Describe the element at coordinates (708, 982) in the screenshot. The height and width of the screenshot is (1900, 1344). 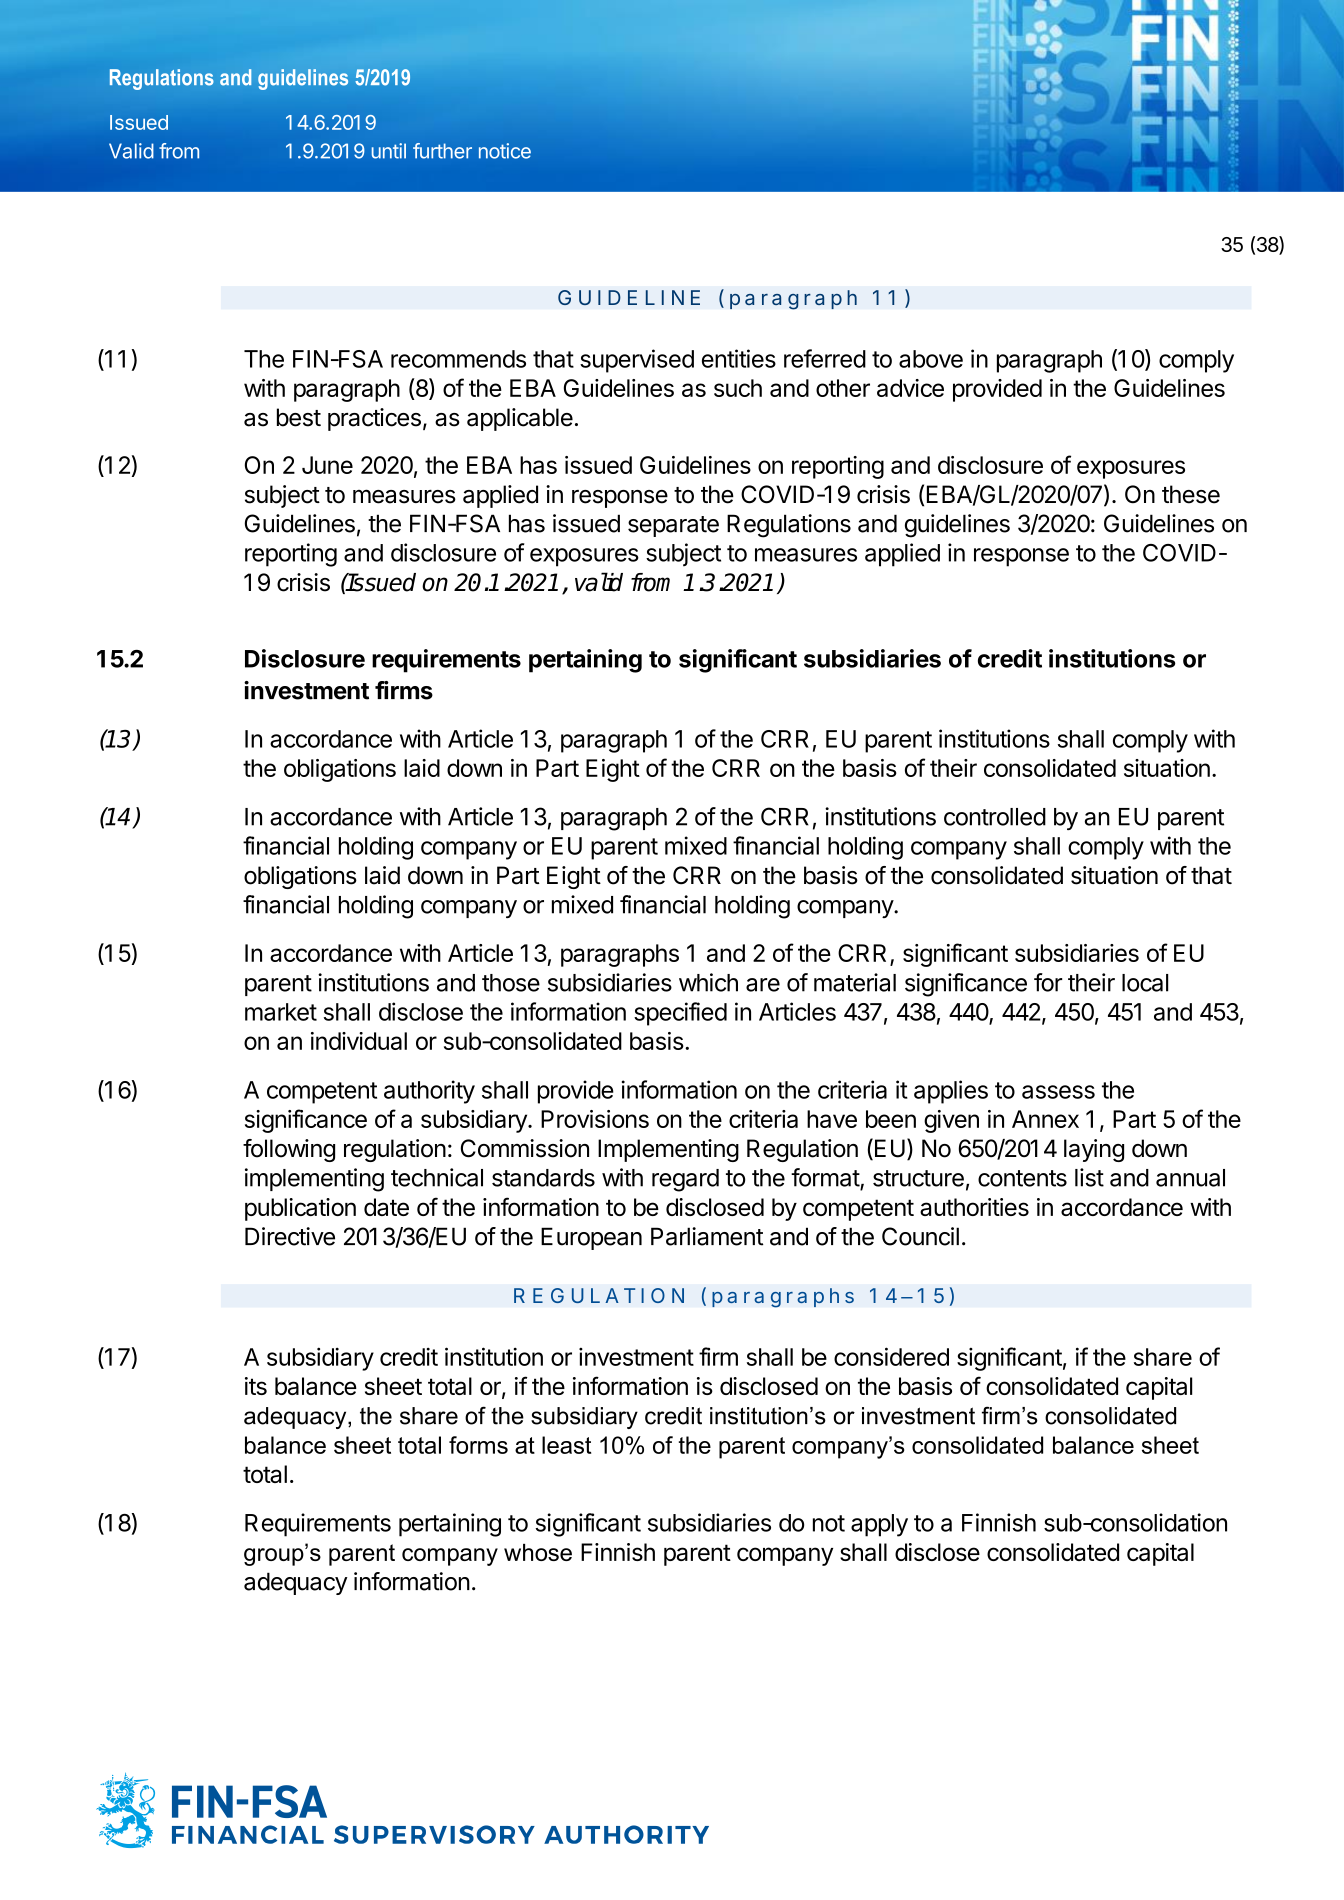
I see `which` at that location.
